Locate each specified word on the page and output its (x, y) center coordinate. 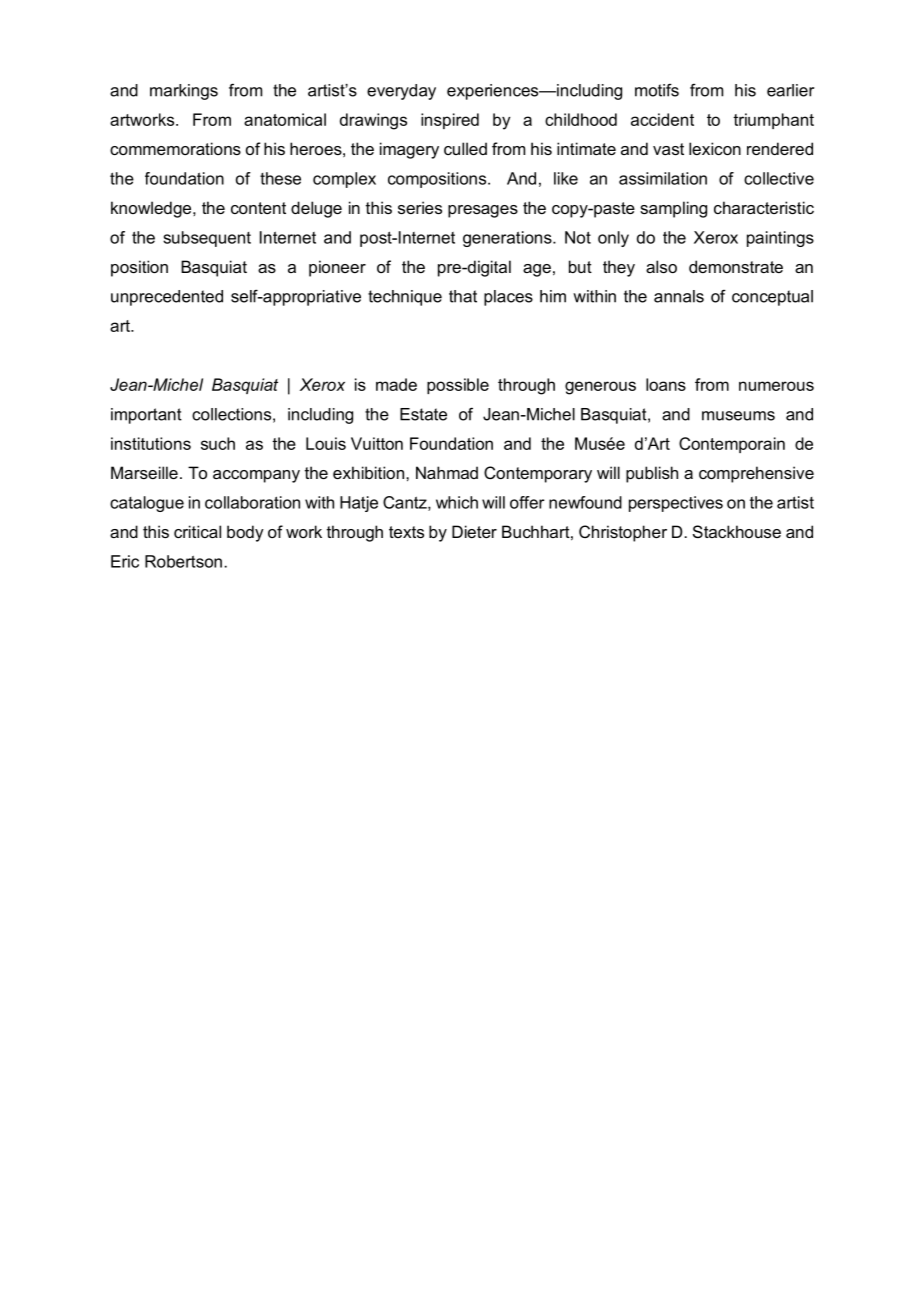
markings (184, 92)
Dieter (474, 531)
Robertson (183, 561)
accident (662, 119)
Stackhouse (737, 531)
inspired (450, 121)
